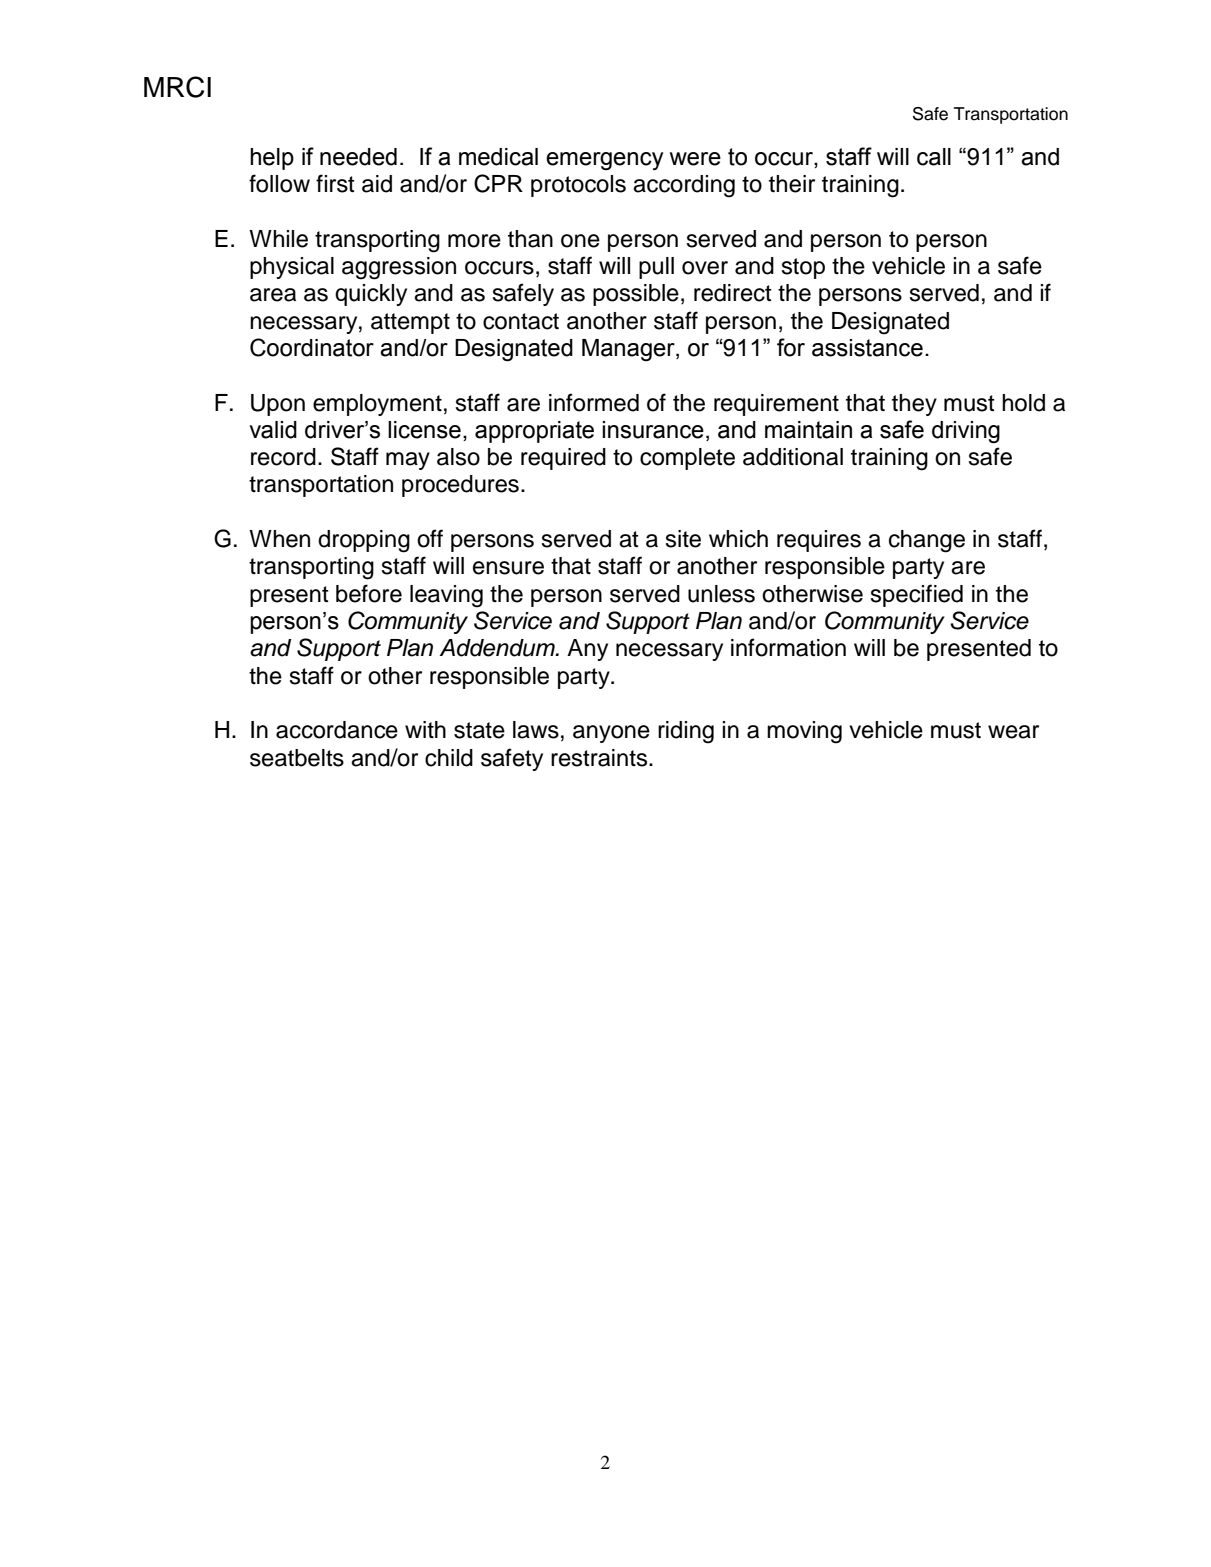 The image size is (1211, 1567). What do you see at coordinates (934, 157) in the page?
I see `call` at bounding box center [934, 157].
